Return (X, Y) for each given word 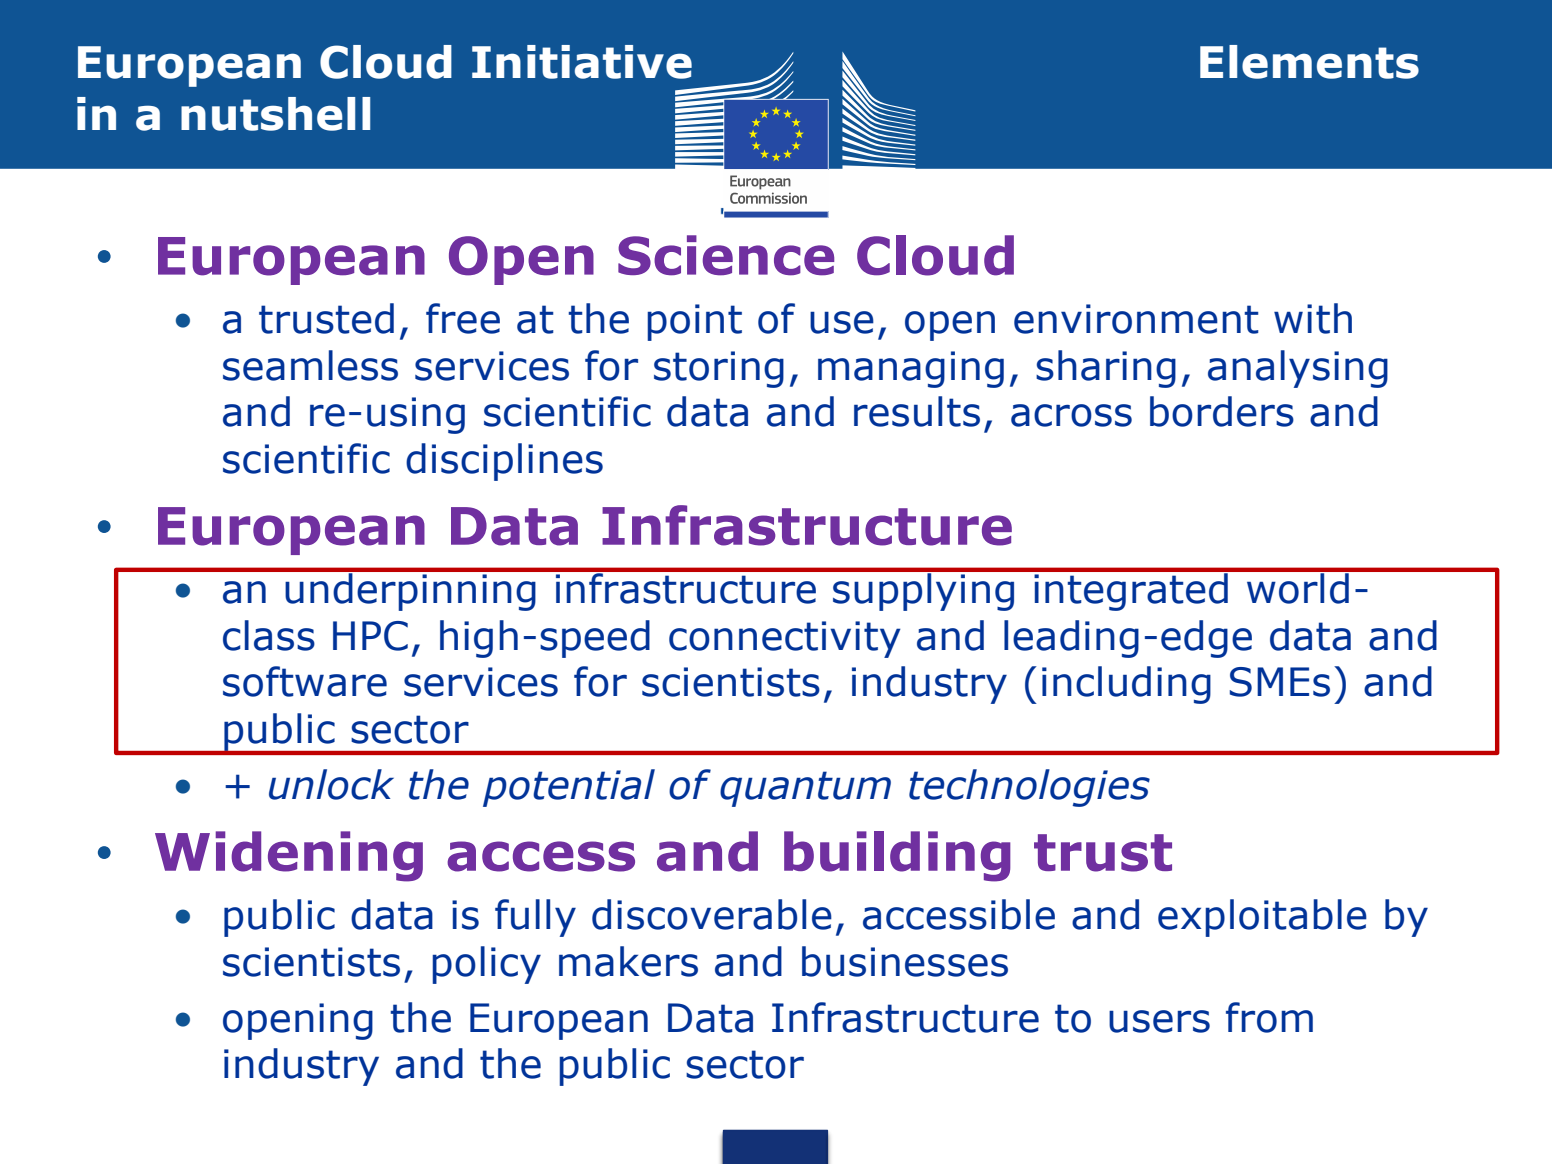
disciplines (504, 462)
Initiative (582, 62)
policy (486, 965)
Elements (1309, 62)
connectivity (785, 639)
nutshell (275, 114)
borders (1222, 411)
